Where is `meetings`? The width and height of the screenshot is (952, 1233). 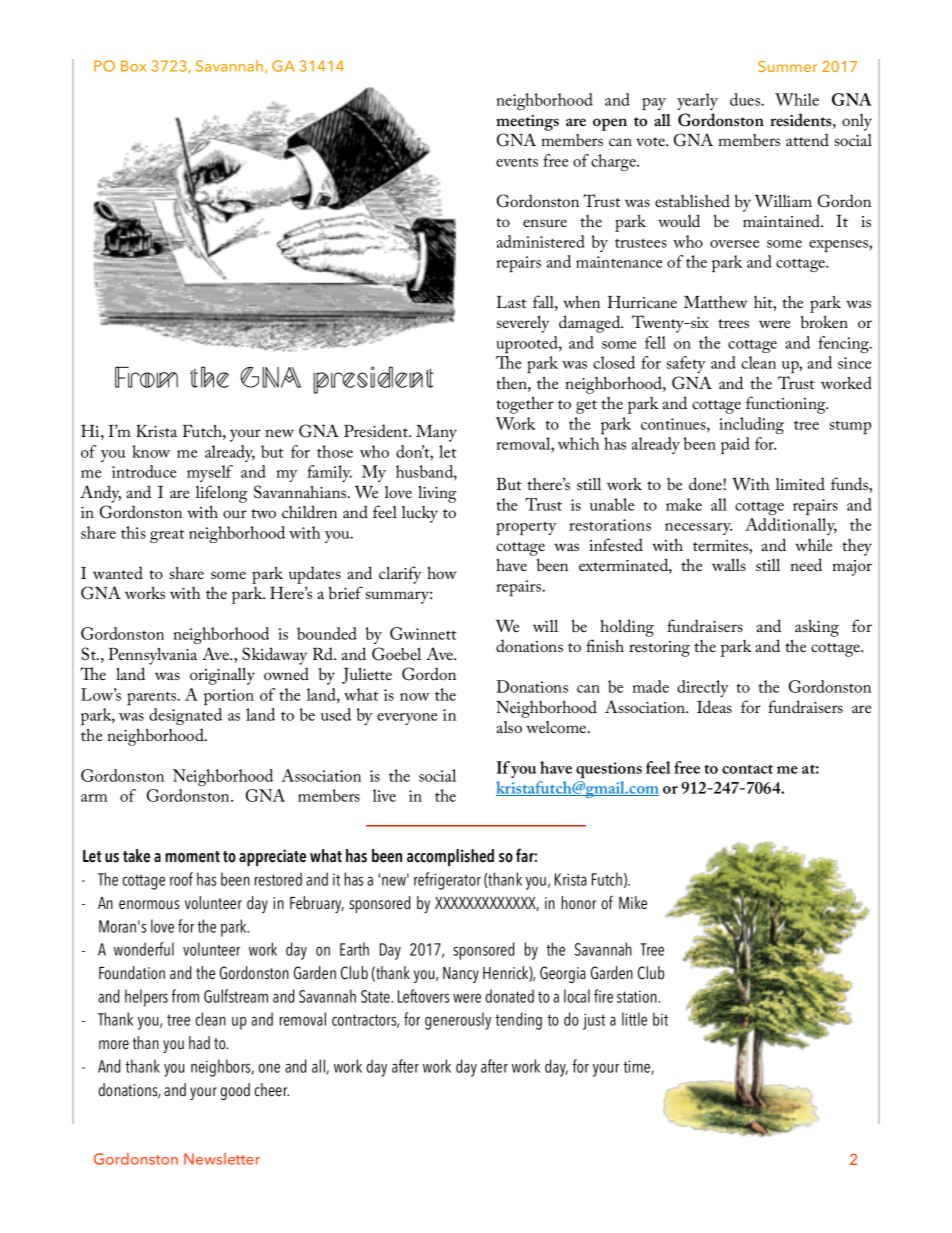
meetings is located at coordinates (527, 123).
